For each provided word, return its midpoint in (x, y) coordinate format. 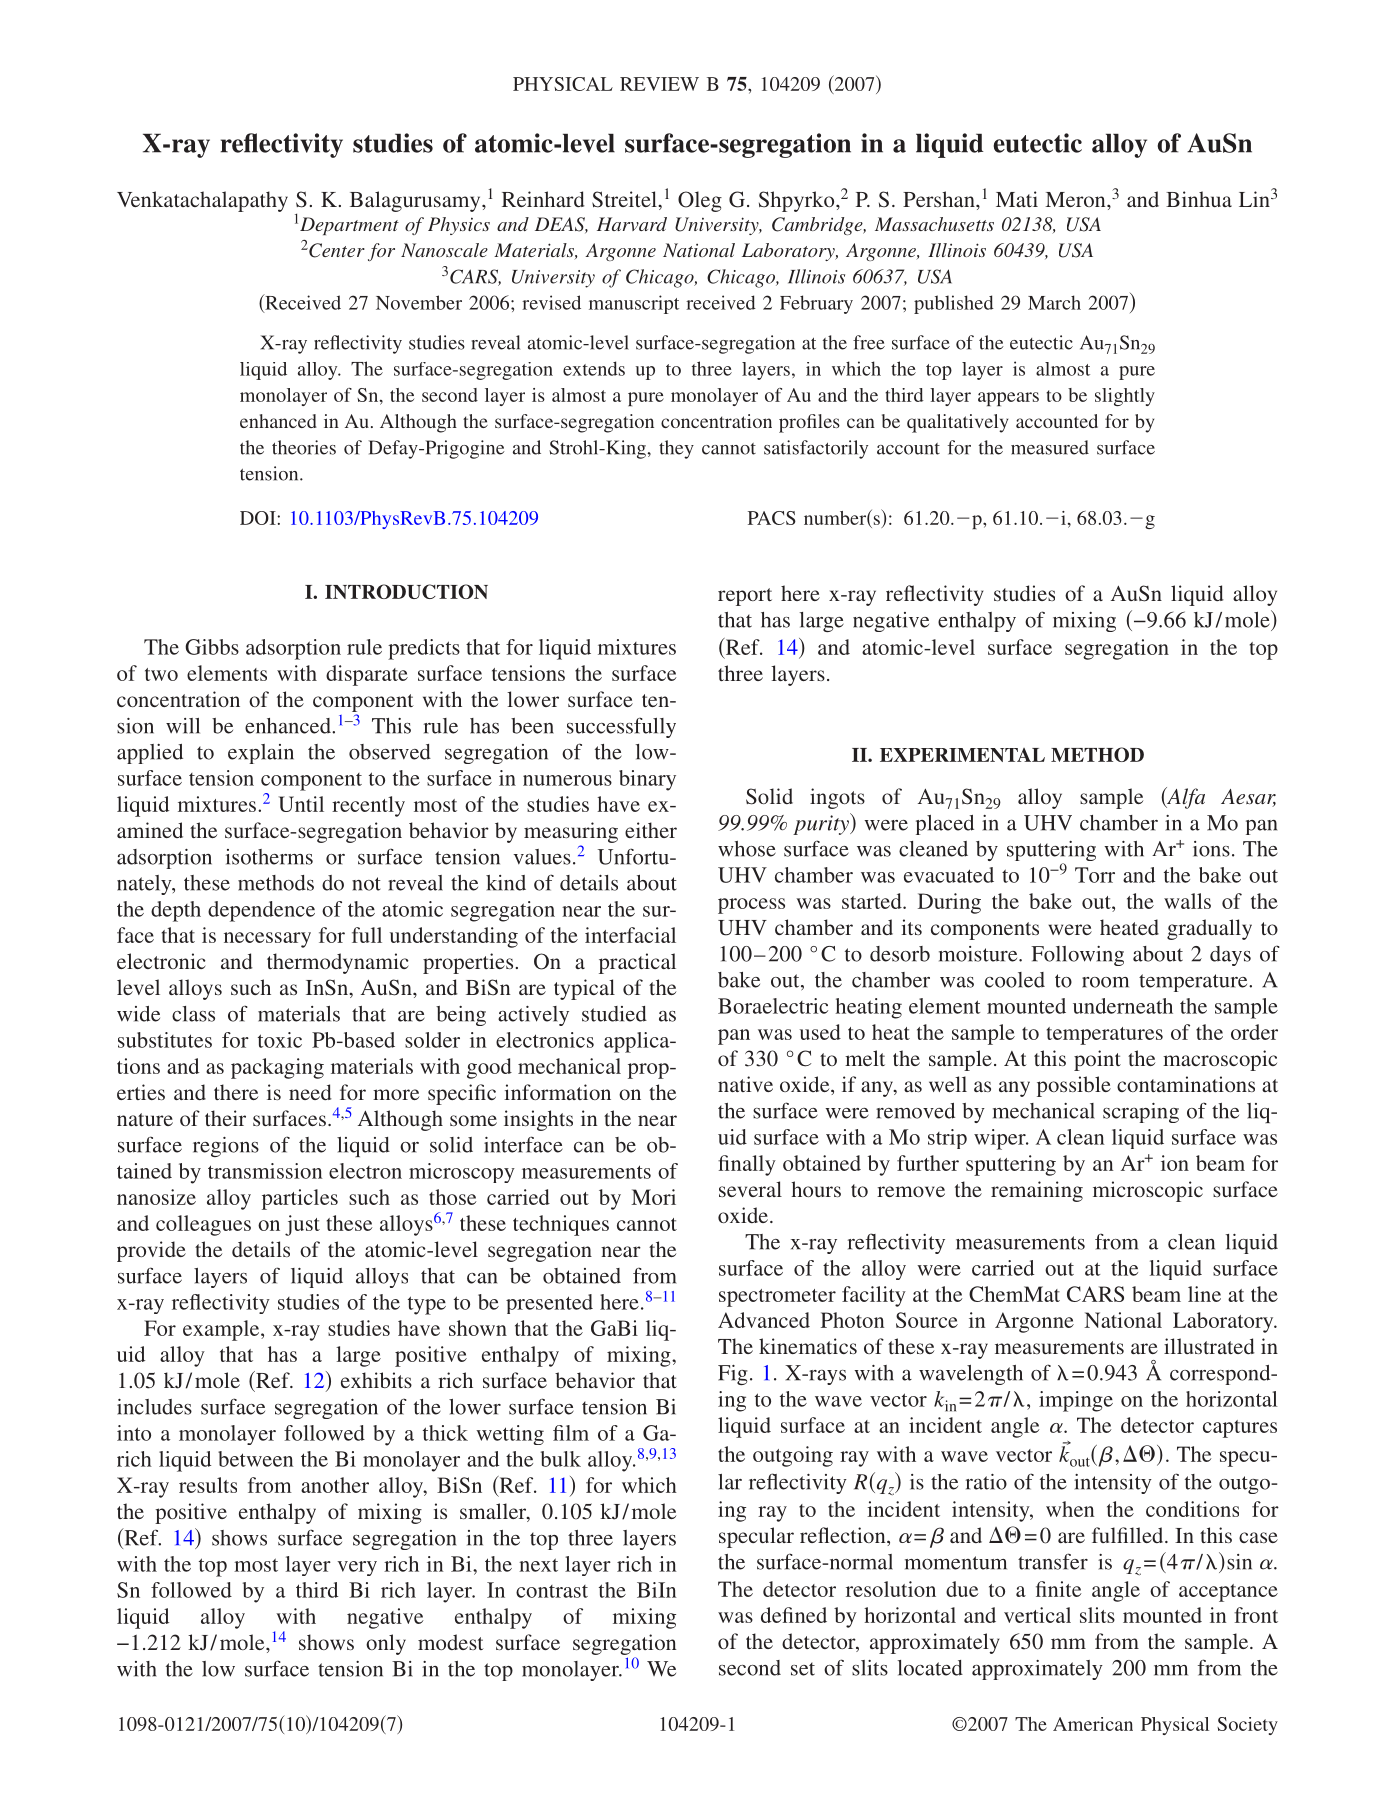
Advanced (764, 1320)
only (386, 1644)
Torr (1095, 875)
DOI (259, 518)
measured (1050, 447)
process (751, 906)
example (222, 1330)
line (1204, 1294)
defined (794, 1615)
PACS (772, 518)
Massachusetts (934, 224)
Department (349, 226)
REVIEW (659, 84)
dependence (261, 911)
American (1093, 1724)
